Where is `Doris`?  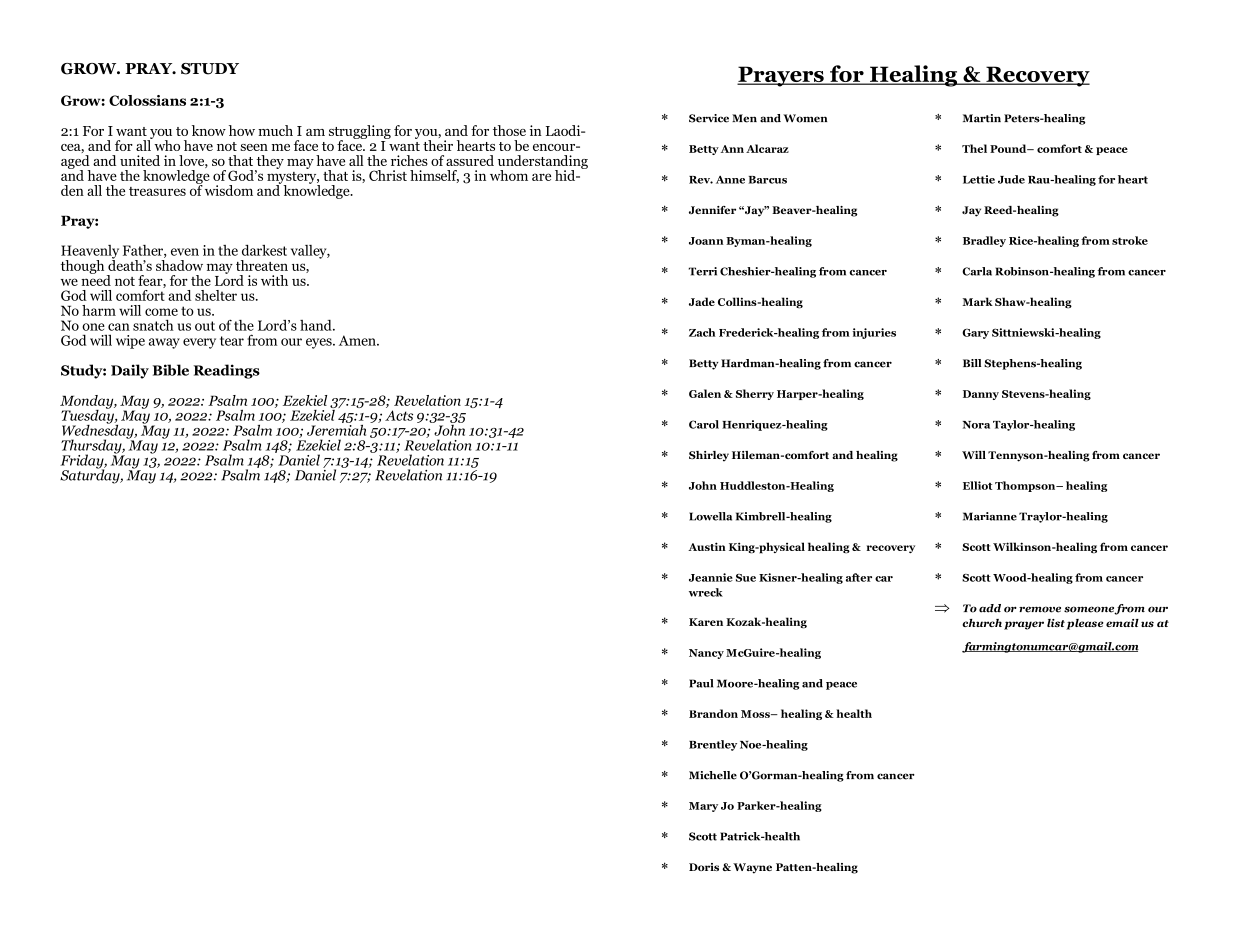
Doris is located at coordinates (704, 867).
